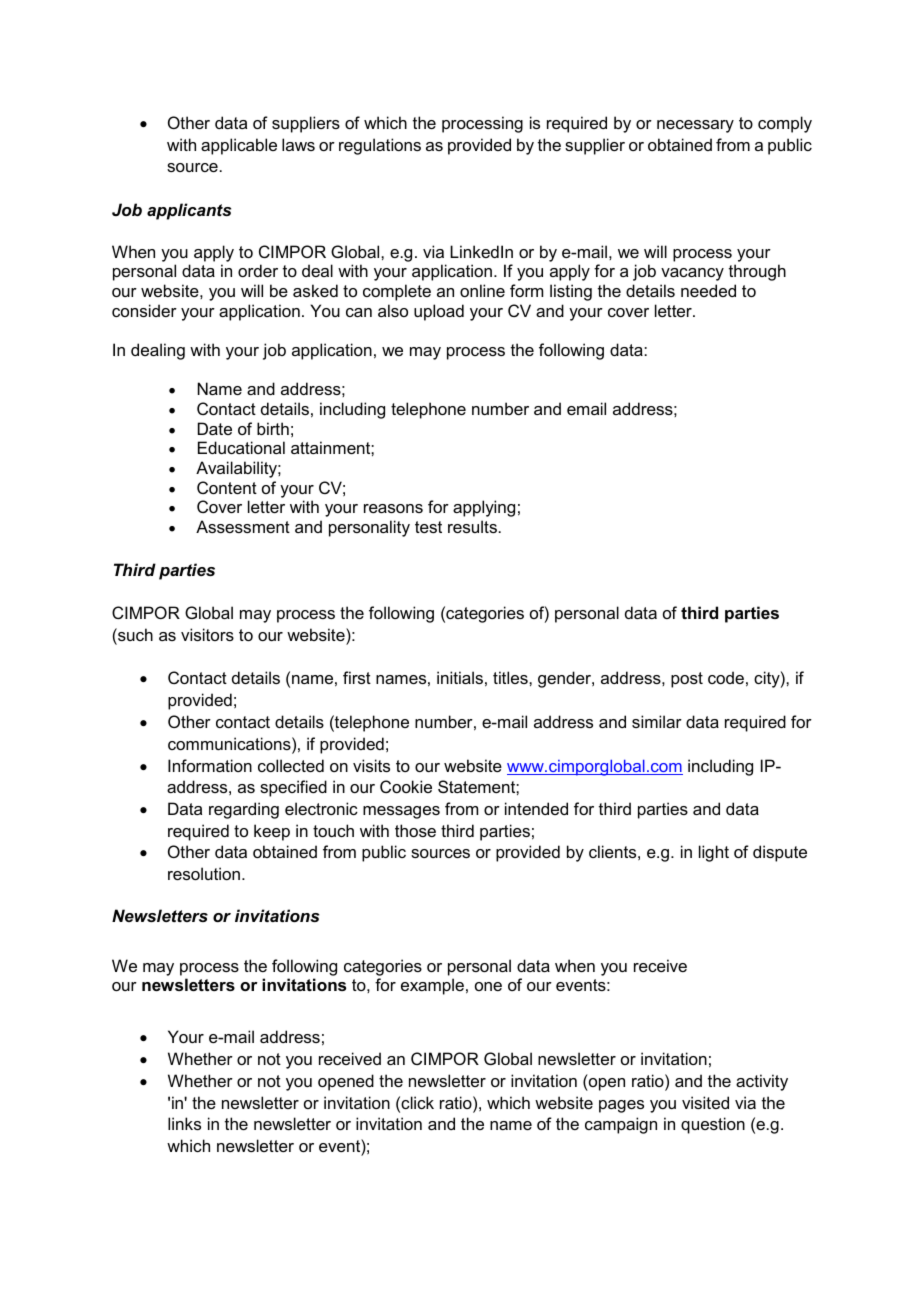 This document has height=1308, width=924. I want to click on initials, so click(460, 677).
